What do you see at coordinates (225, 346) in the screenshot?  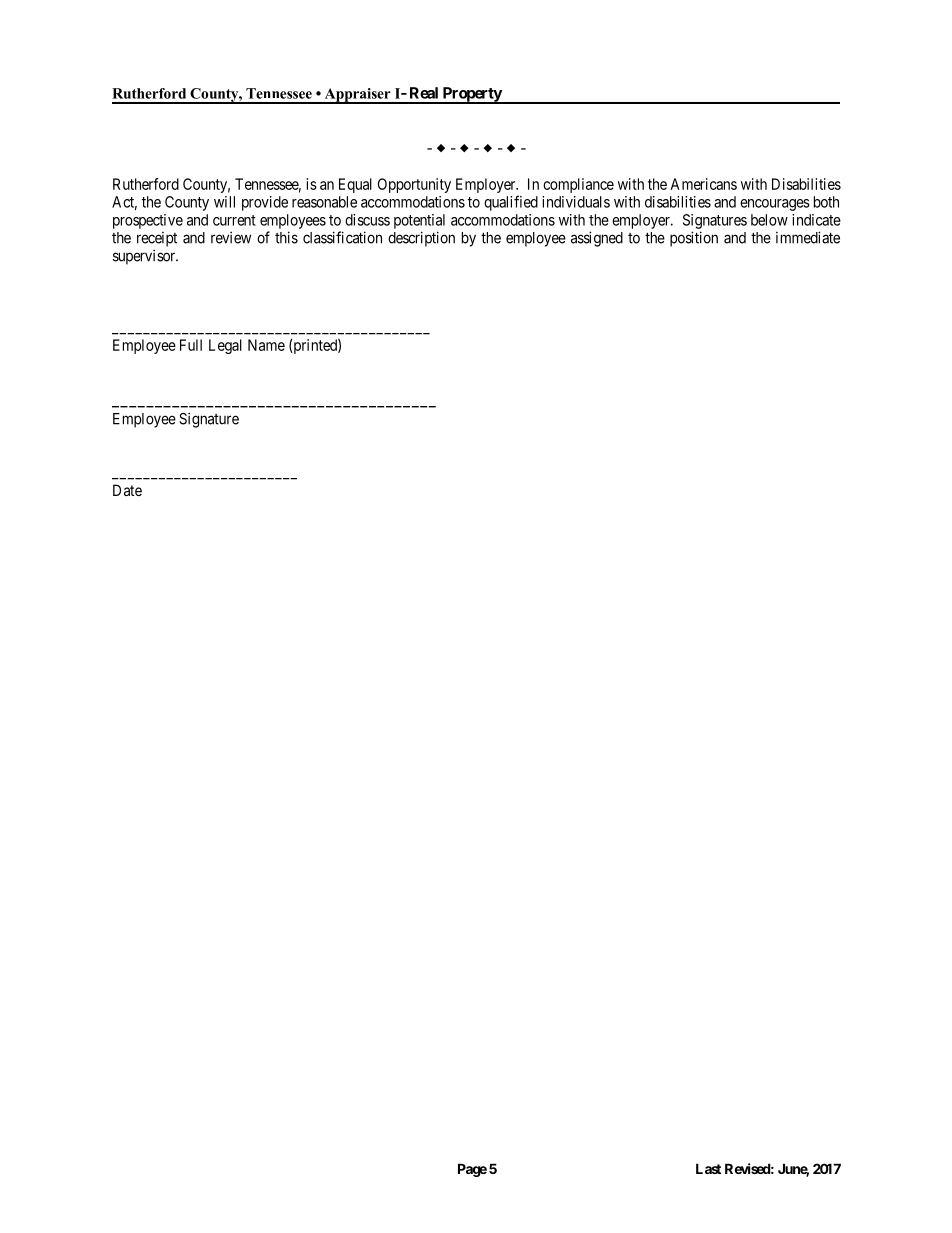 I see `Legal` at bounding box center [225, 346].
